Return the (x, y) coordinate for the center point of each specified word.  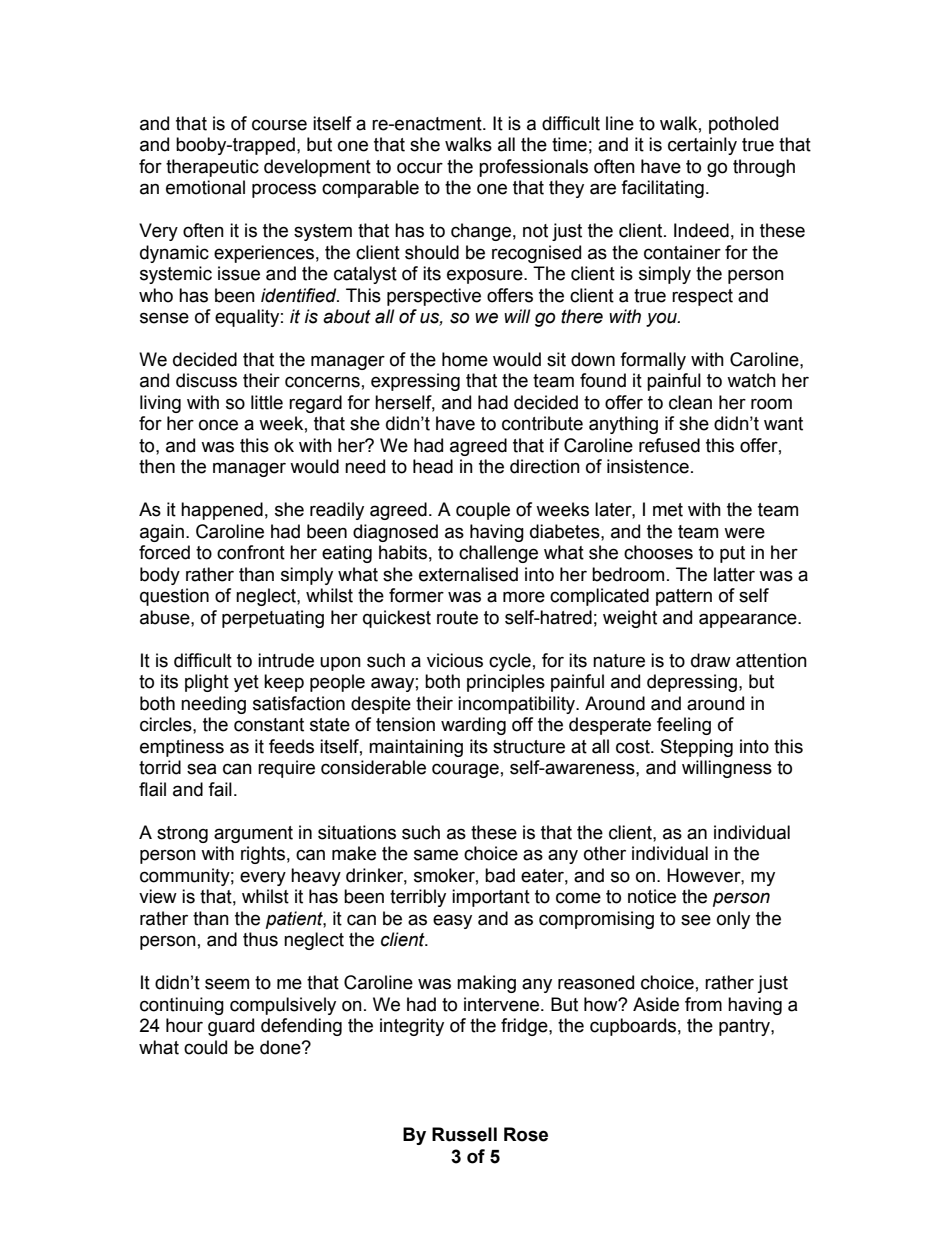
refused (669, 445)
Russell (464, 1134)
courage (465, 770)
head (433, 466)
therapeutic (212, 168)
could (205, 1047)
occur (420, 168)
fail (220, 789)
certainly (702, 146)
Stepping (697, 748)
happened (222, 511)
